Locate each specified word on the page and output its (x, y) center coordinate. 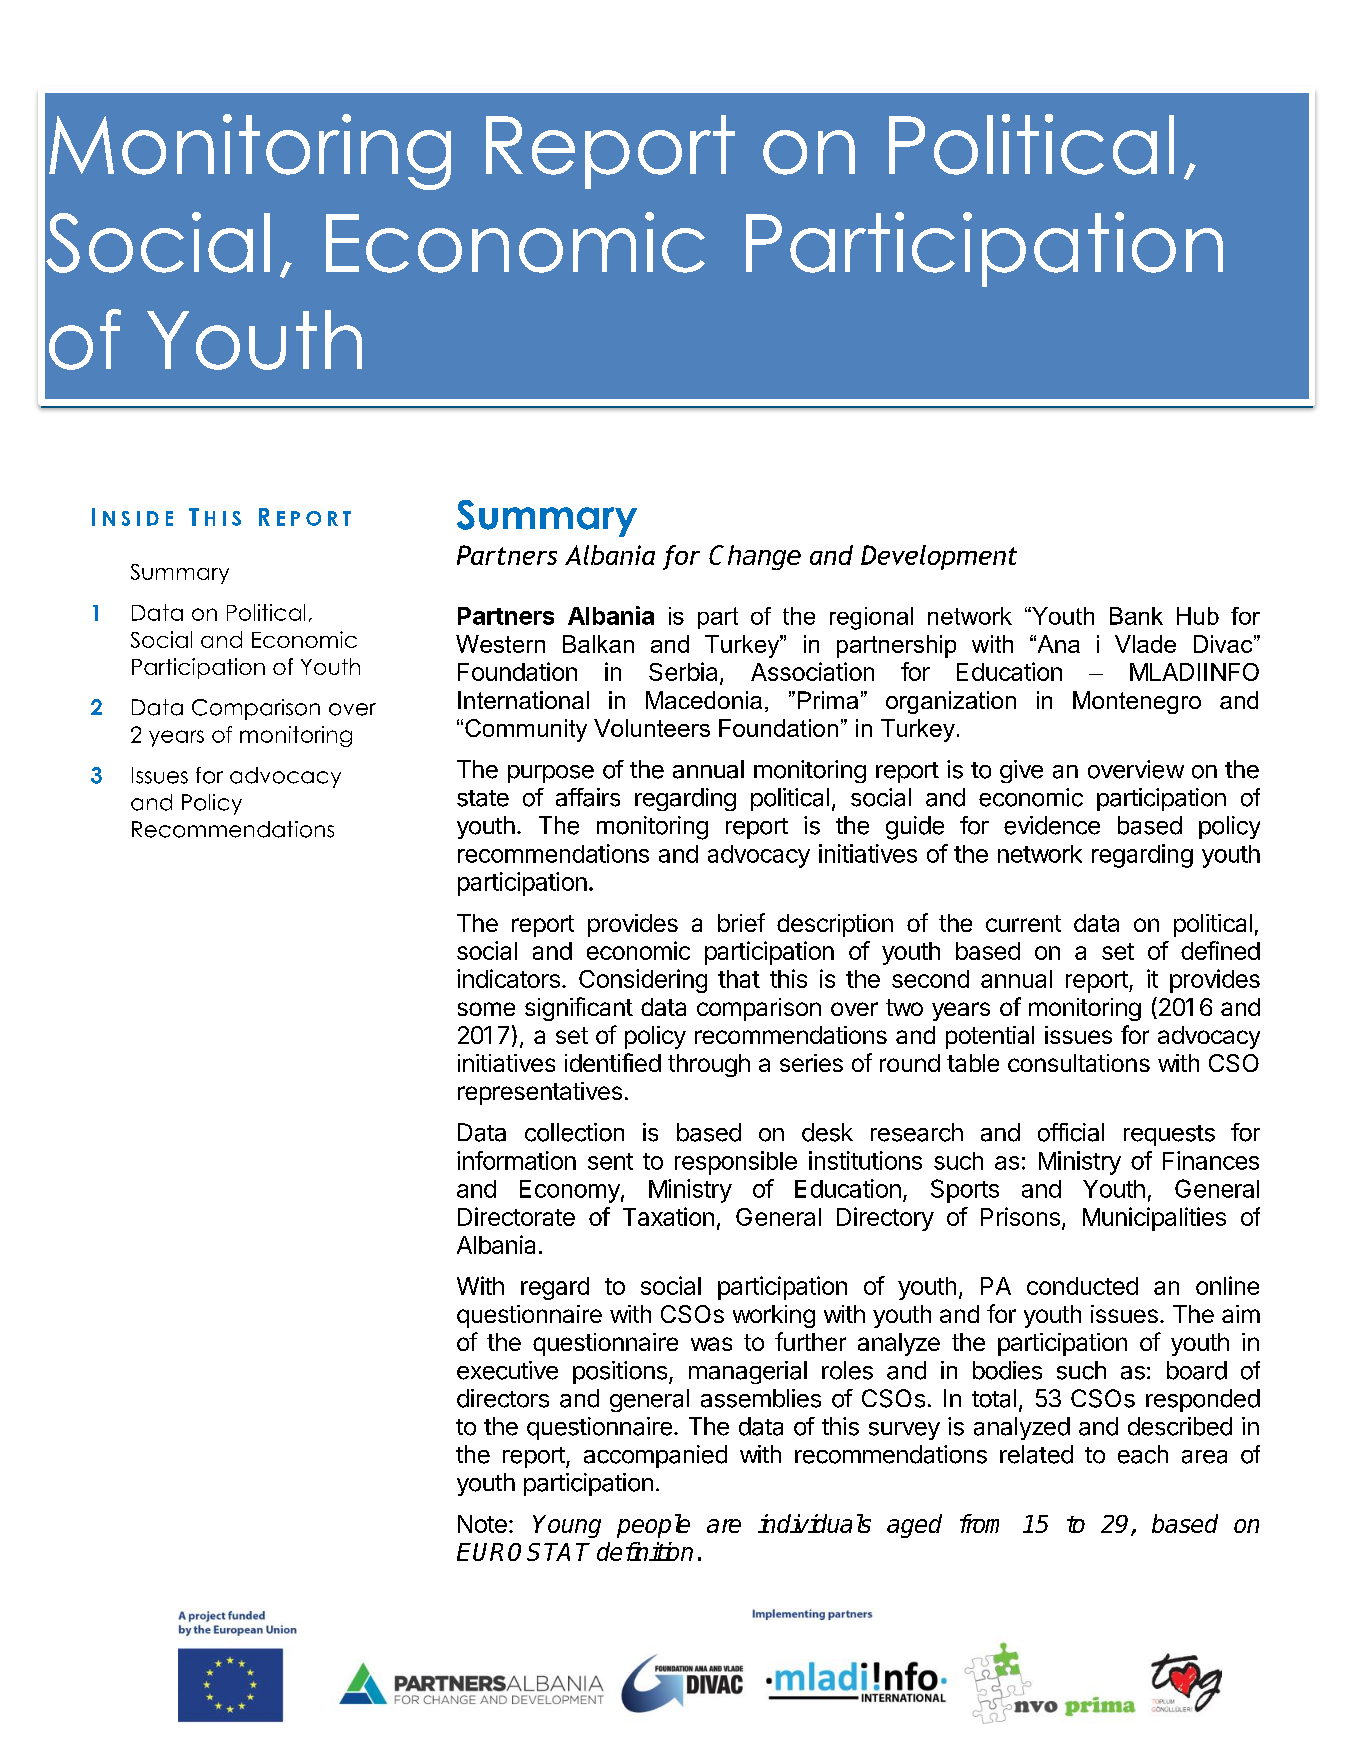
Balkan (598, 644)
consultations (1079, 1063)
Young (567, 1526)
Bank (1136, 616)
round (910, 1063)
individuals (814, 1523)
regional (871, 618)
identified (613, 1062)
